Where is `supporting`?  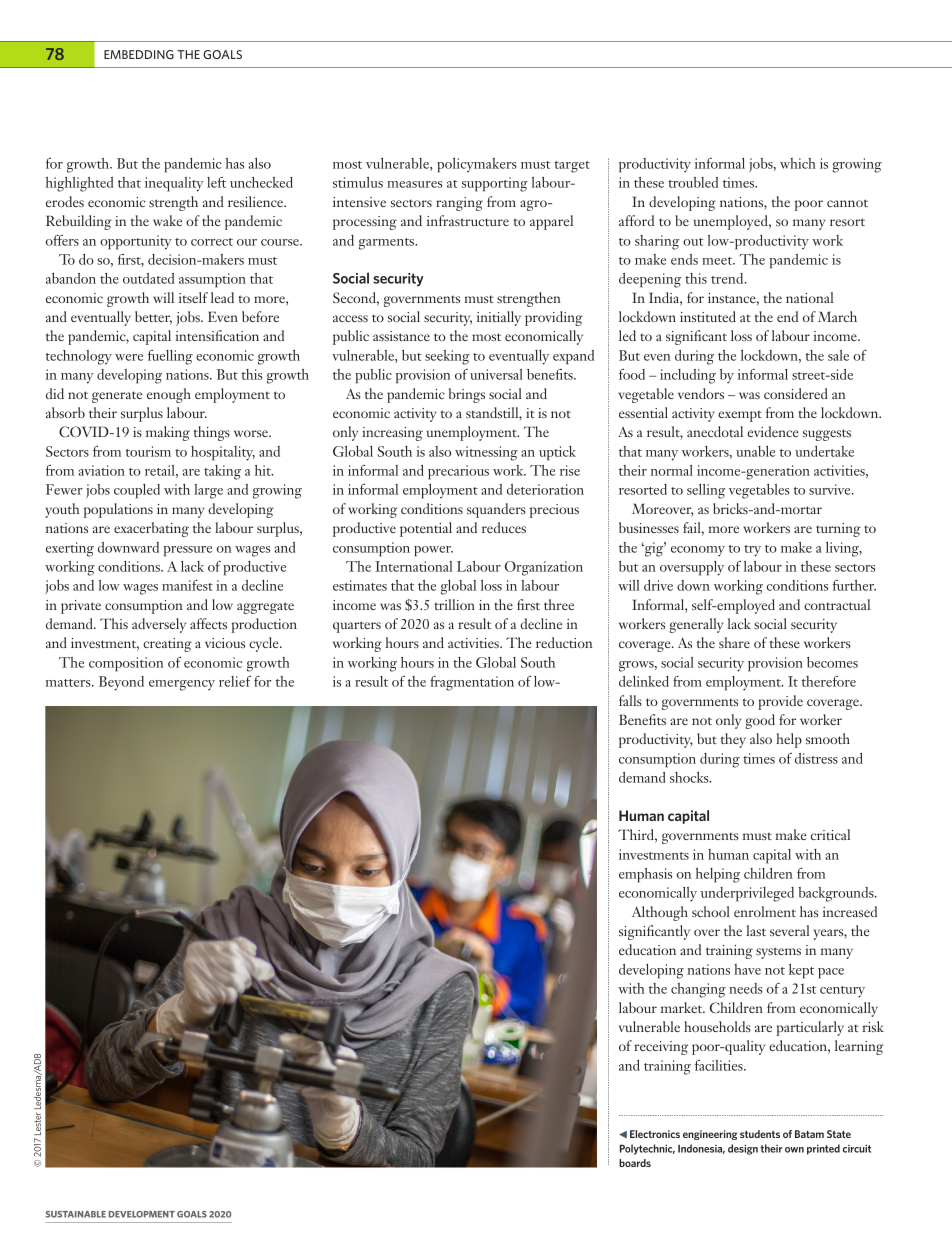 supporting is located at coordinates (495, 184).
